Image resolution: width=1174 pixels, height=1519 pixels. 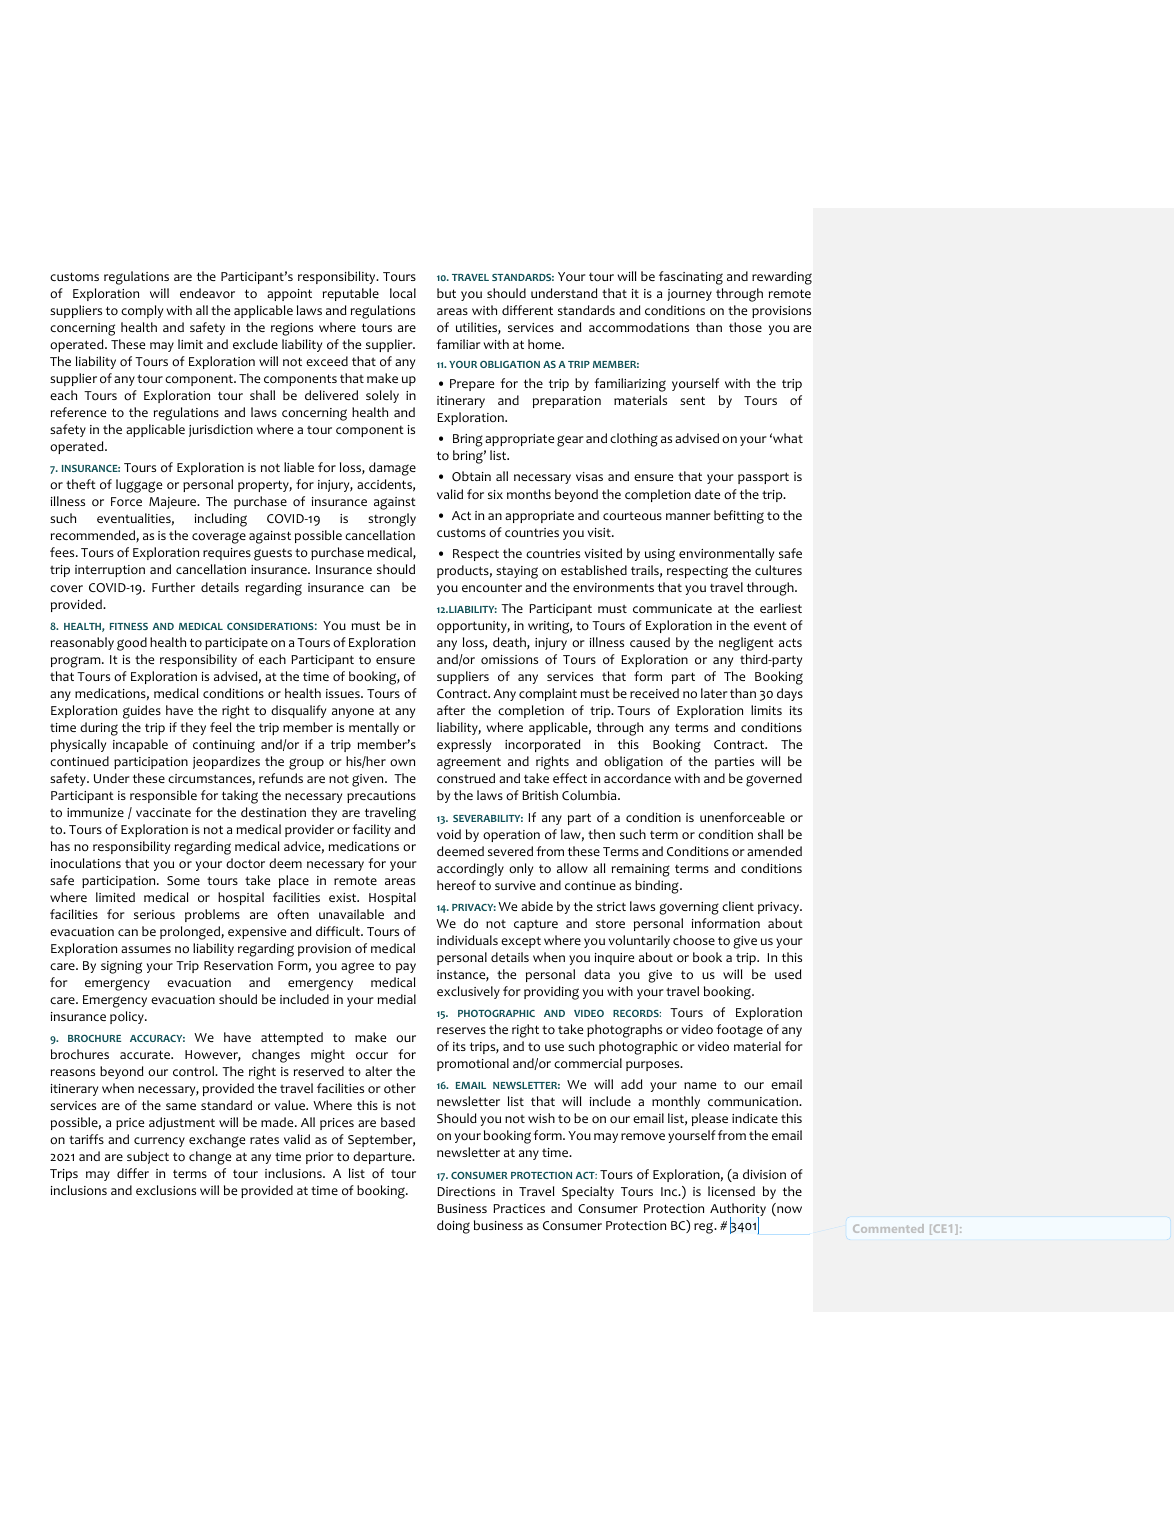 What do you see at coordinates (464, 745) in the screenshot?
I see `expressly` at bounding box center [464, 745].
